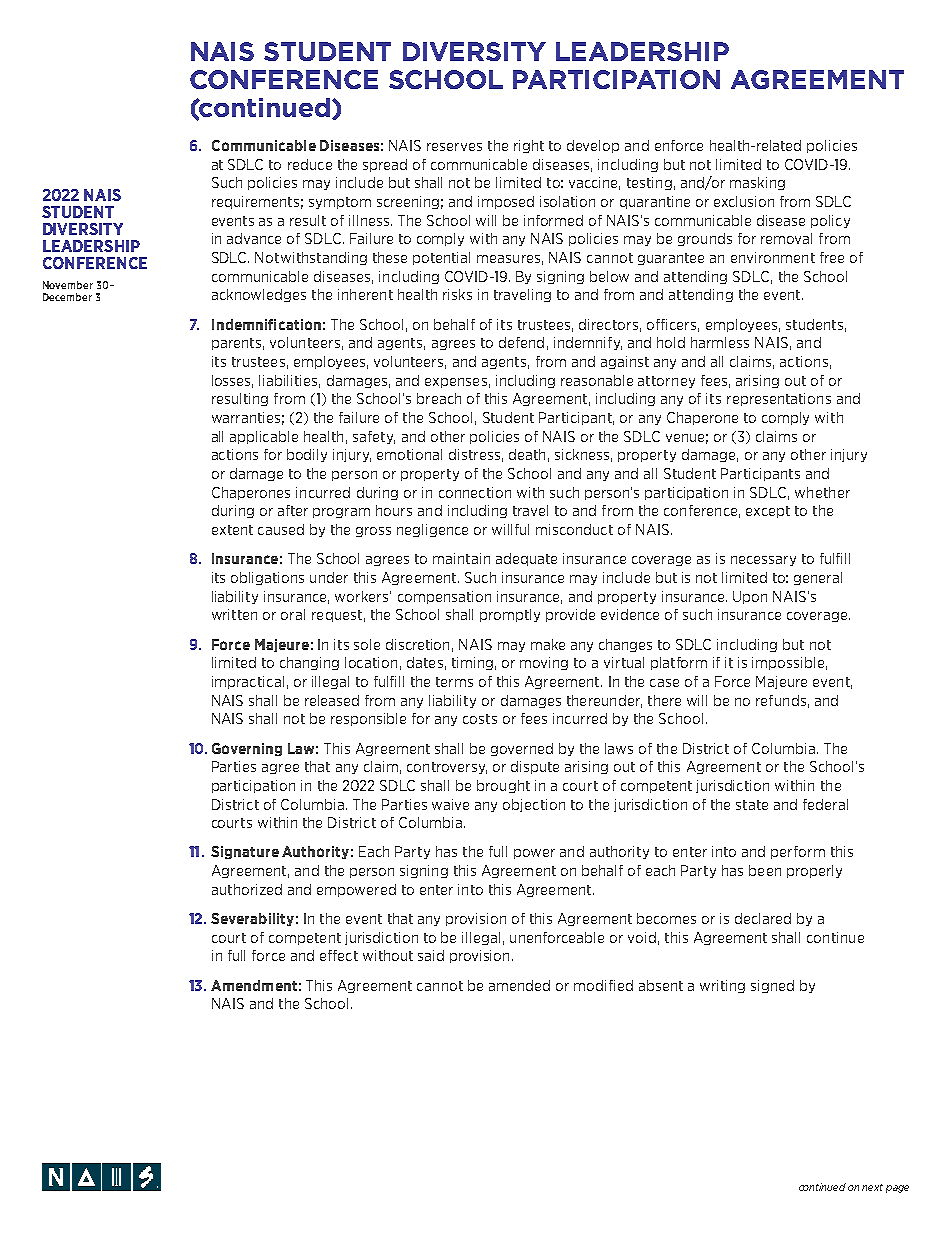 The height and width of the screenshot is (1233, 952). What do you see at coordinates (506, 202) in the screenshot?
I see `imposed` at bounding box center [506, 202].
